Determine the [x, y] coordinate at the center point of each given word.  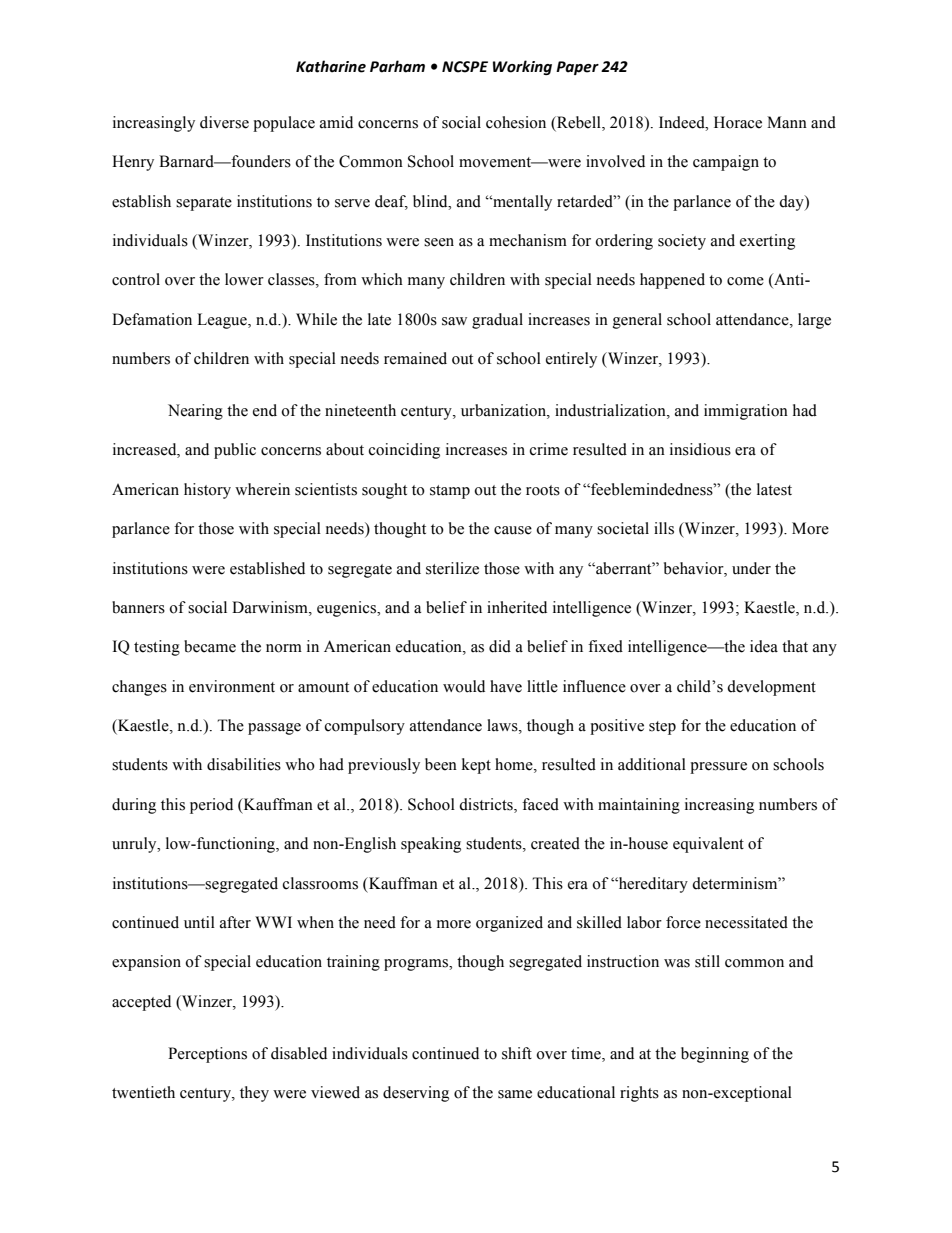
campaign [726, 163]
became [210, 646]
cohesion [516, 122]
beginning [715, 1055]
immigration [746, 412]
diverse [224, 122]
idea [764, 646]
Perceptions [207, 1055]
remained [415, 358]
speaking [431, 845]
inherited [517, 607]
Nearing [195, 412]
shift [517, 1053]
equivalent [708, 845]
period [211, 806]
